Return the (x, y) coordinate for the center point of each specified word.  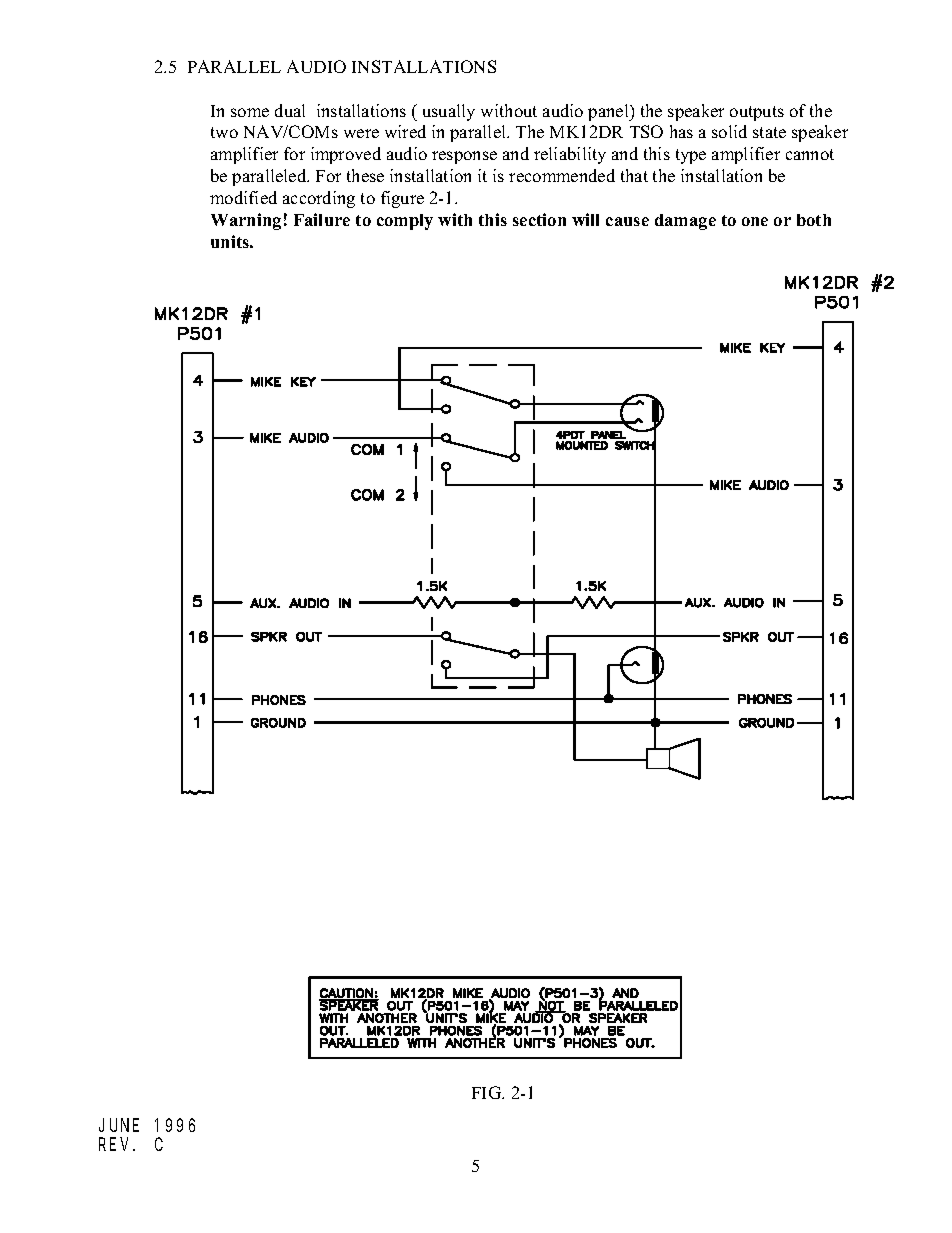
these (365, 175)
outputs (757, 113)
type (691, 156)
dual (290, 110)
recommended (562, 175)
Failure (322, 219)
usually (449, 112)
